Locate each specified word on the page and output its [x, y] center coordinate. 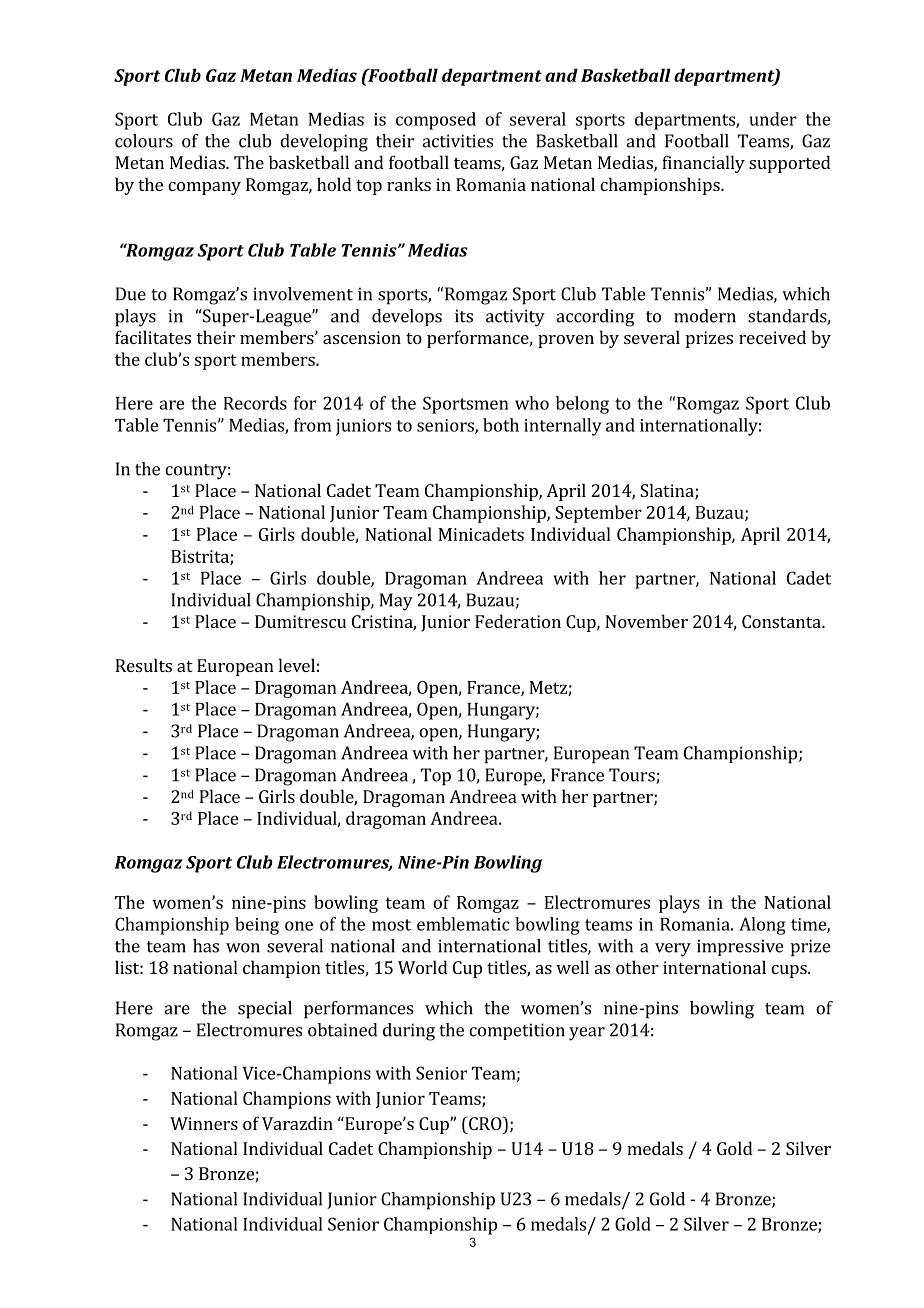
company [204, 188]
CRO [485, 1123]
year [587, 1034]
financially [703, 164]
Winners [204, 1123]
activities [457, 141]
